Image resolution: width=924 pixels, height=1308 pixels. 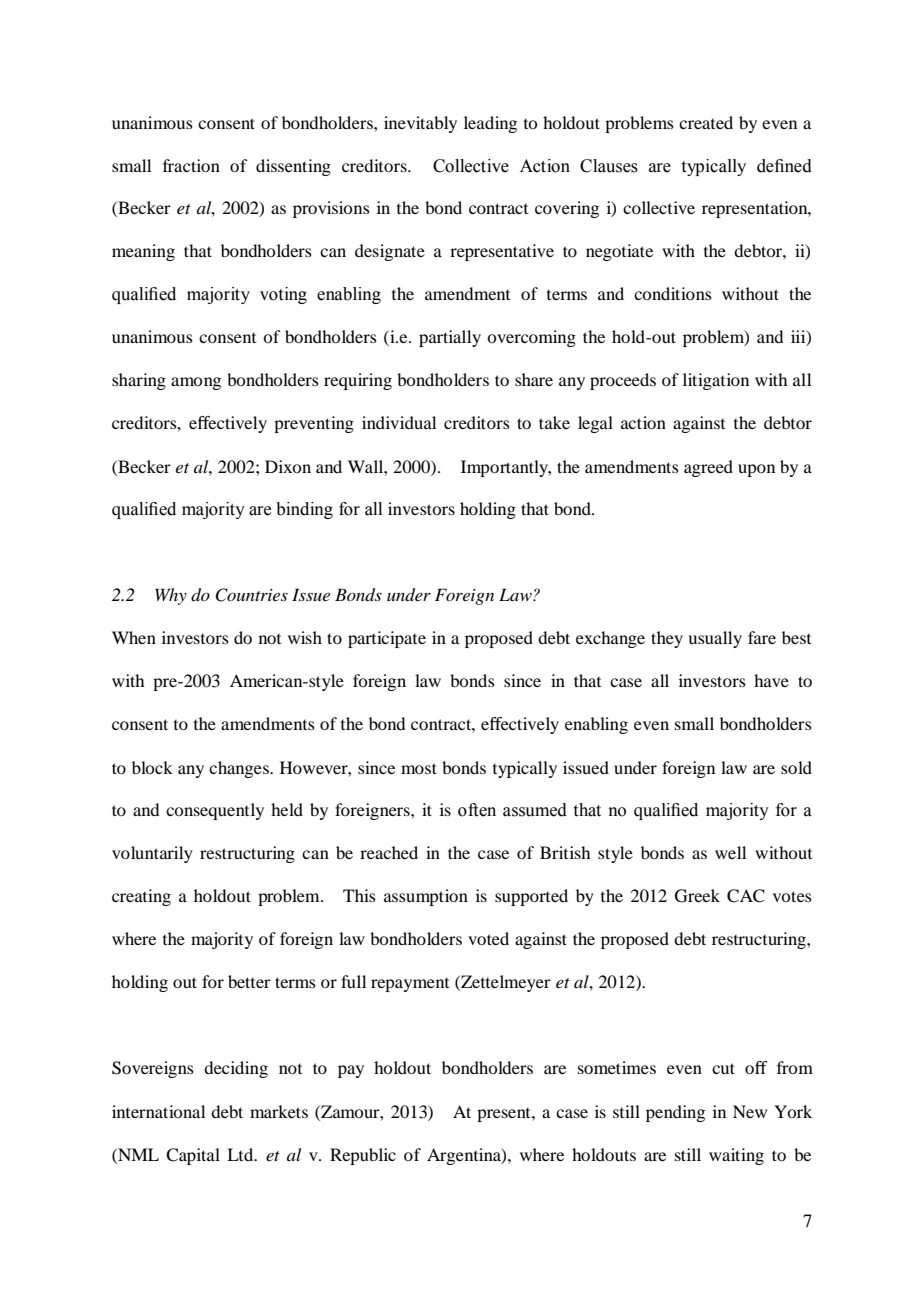 What do you see at coordinates (387, 639) in the image?
I see `participate` at bounding box center [387, 639].
